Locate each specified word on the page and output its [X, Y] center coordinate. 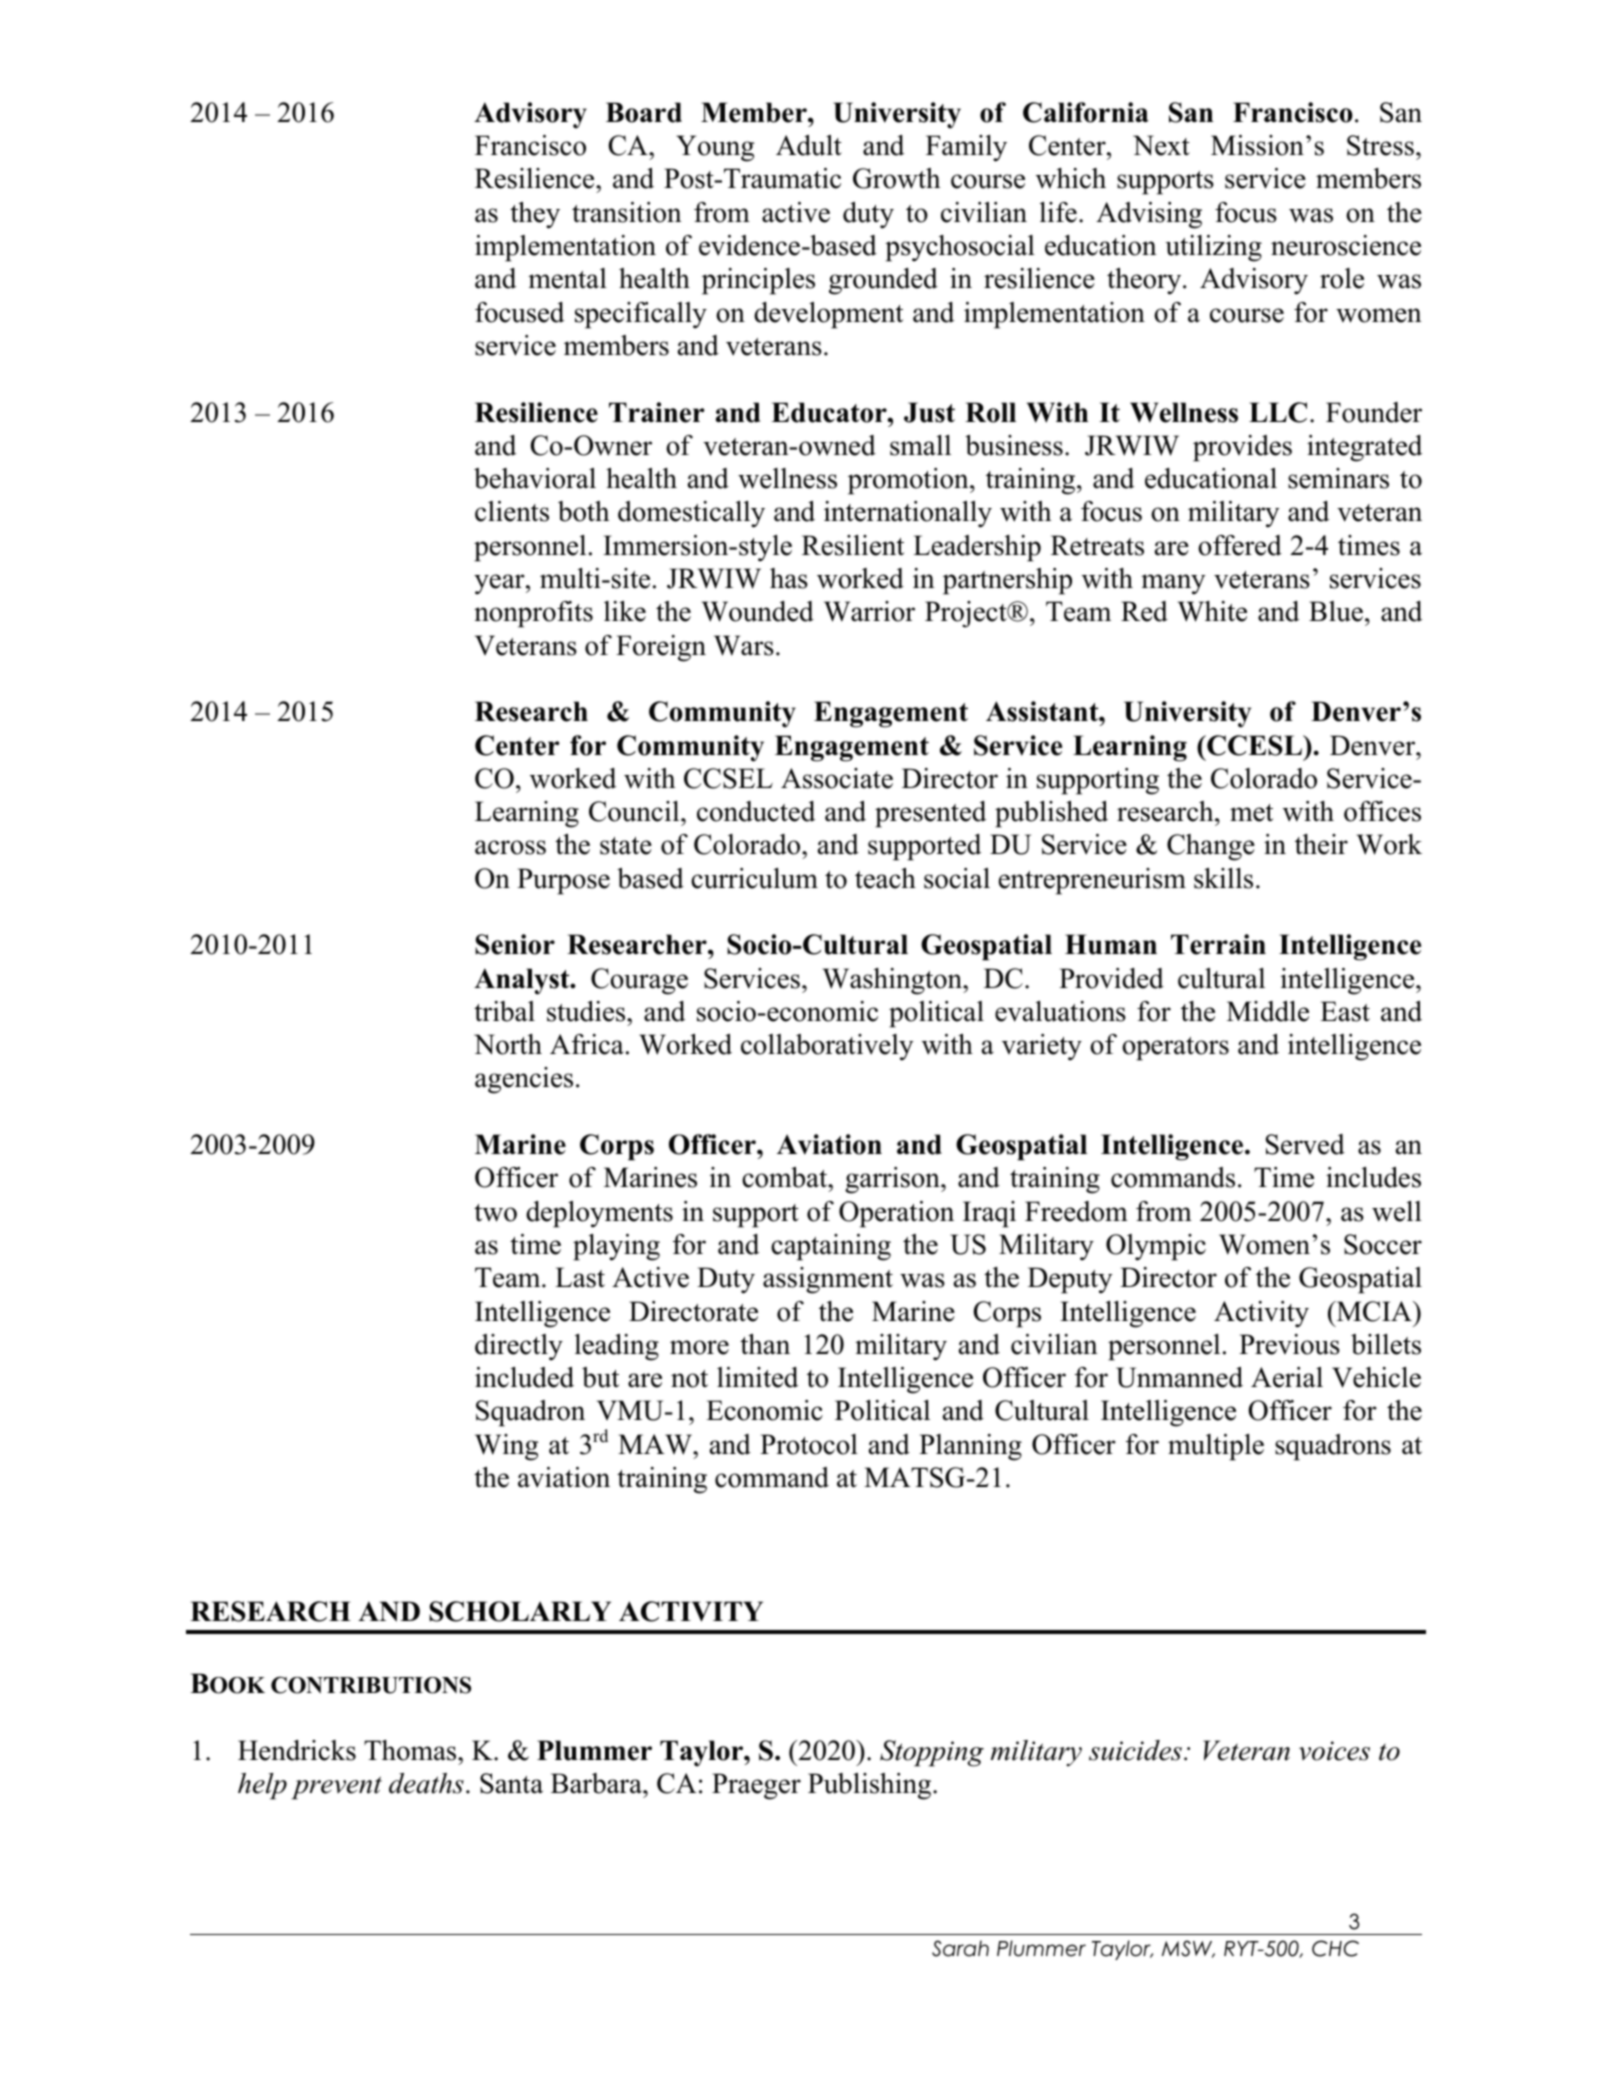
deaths [426, 1783]
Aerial [1287, 1377]
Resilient [853, 545]
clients [512, 511]
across [510, 847]
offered [1240, 545]
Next [1161, 145]
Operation [896, 1214]
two [495, 1213]
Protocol [809, 1444]
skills [1223, 878]
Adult [809, 145]
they [535, 215]
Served [1305, 1144]
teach [885, 878]
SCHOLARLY [520, 1611]
